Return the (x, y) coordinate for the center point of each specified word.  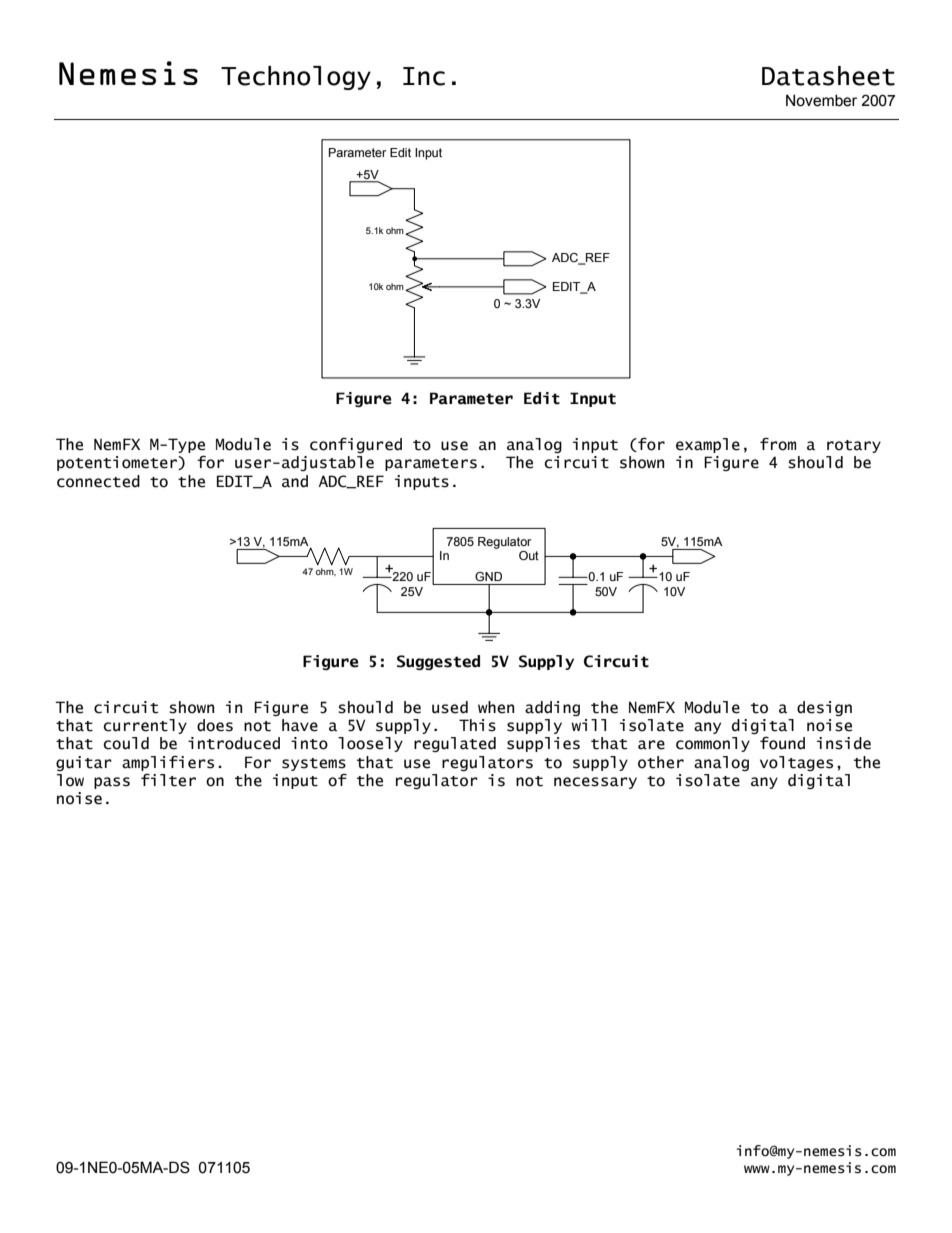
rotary (854, 446)
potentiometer (118, 463)
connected (98, 481)
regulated (455, 744)
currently (145, 726)
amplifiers (168, 763)
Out (529, 555)
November (821, 100)
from (778, 444)
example (708, 445)
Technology (296, 78)
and (295, 481)
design (824, 708)
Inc (424, 76)
